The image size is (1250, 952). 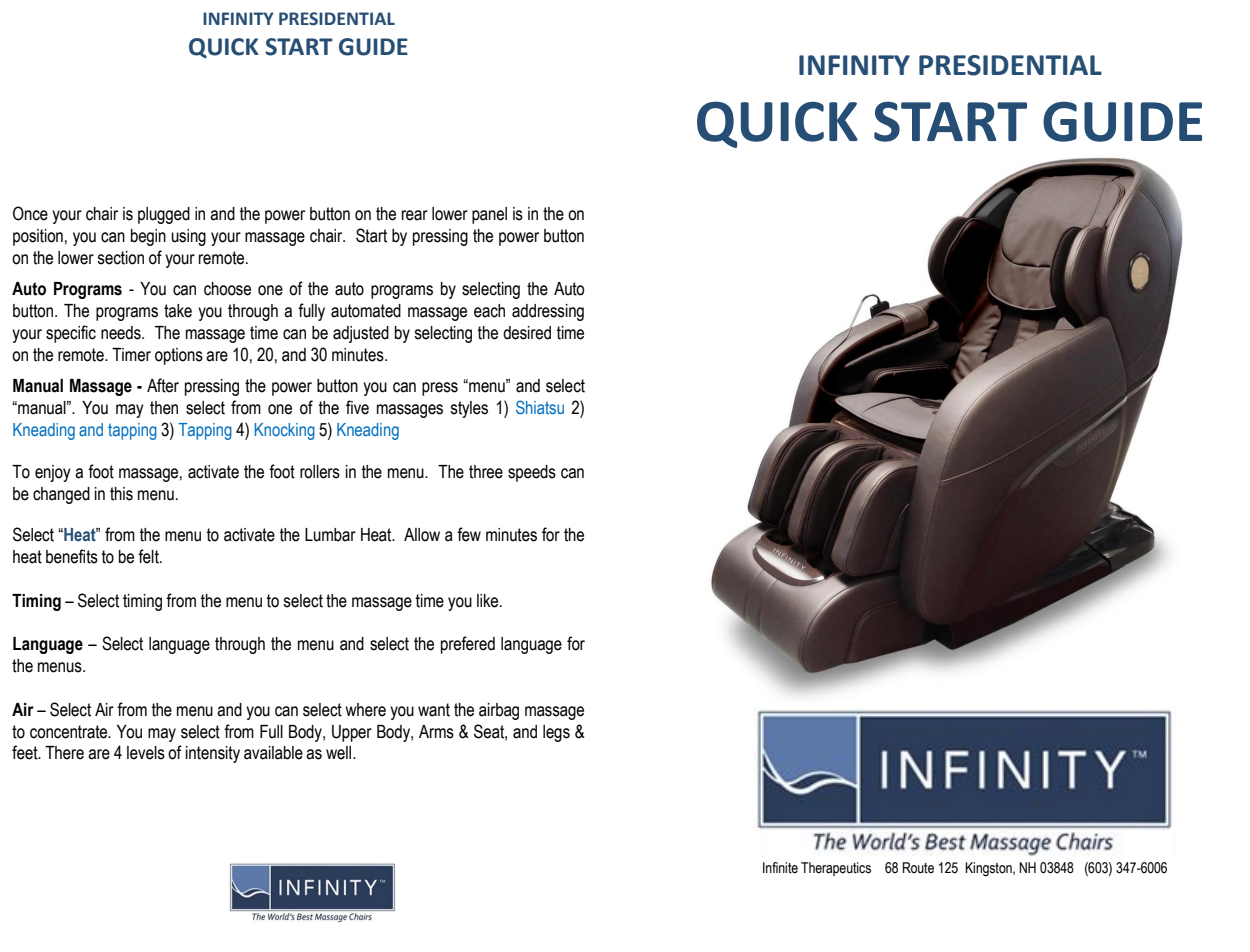 I want to click on airbag, so click(x=499, y=711).
